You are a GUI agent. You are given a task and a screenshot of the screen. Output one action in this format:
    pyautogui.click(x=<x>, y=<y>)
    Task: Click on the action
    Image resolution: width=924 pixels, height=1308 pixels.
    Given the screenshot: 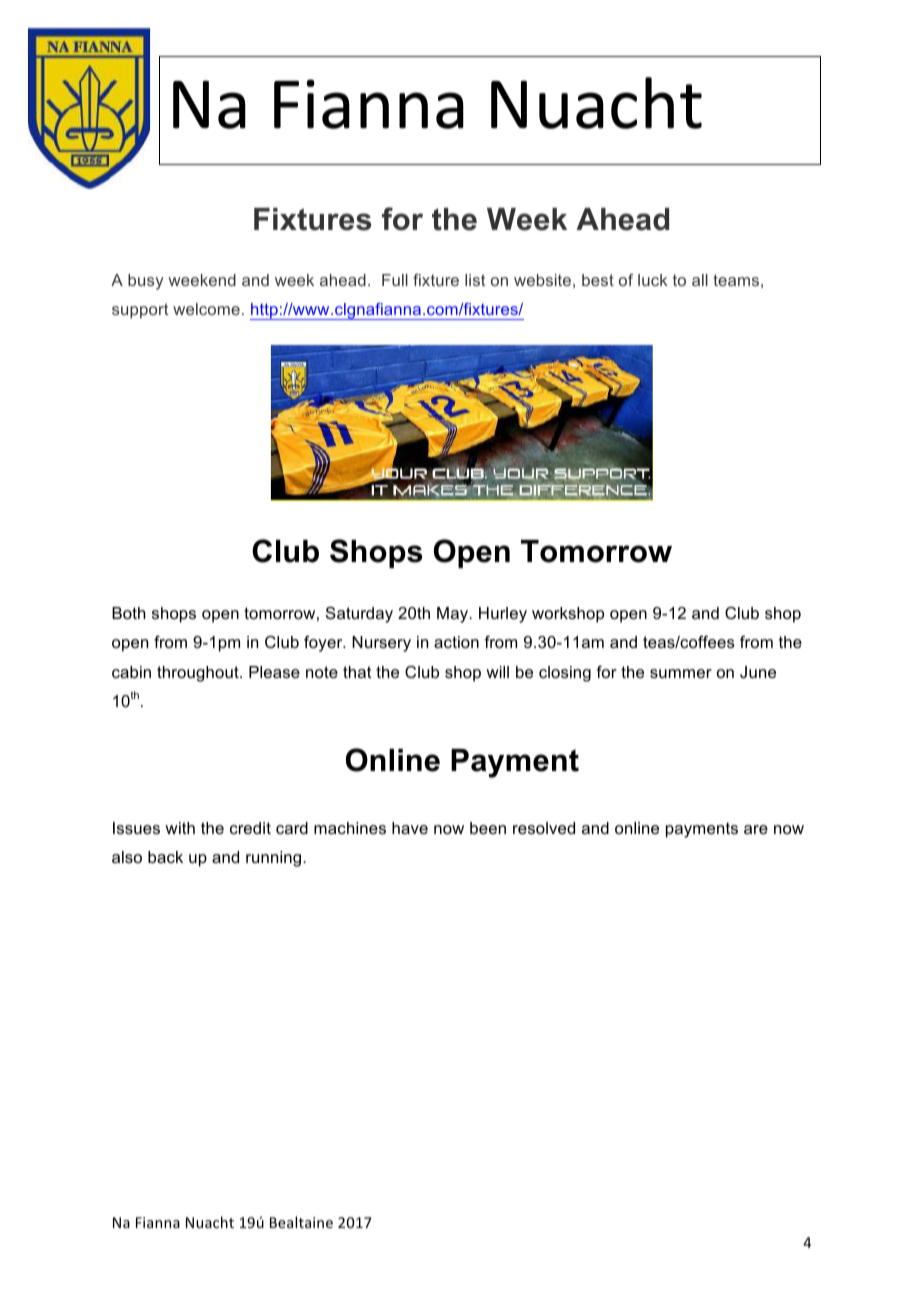 What is the action you would take?
    pyautogui.click(x=456, y=642)
